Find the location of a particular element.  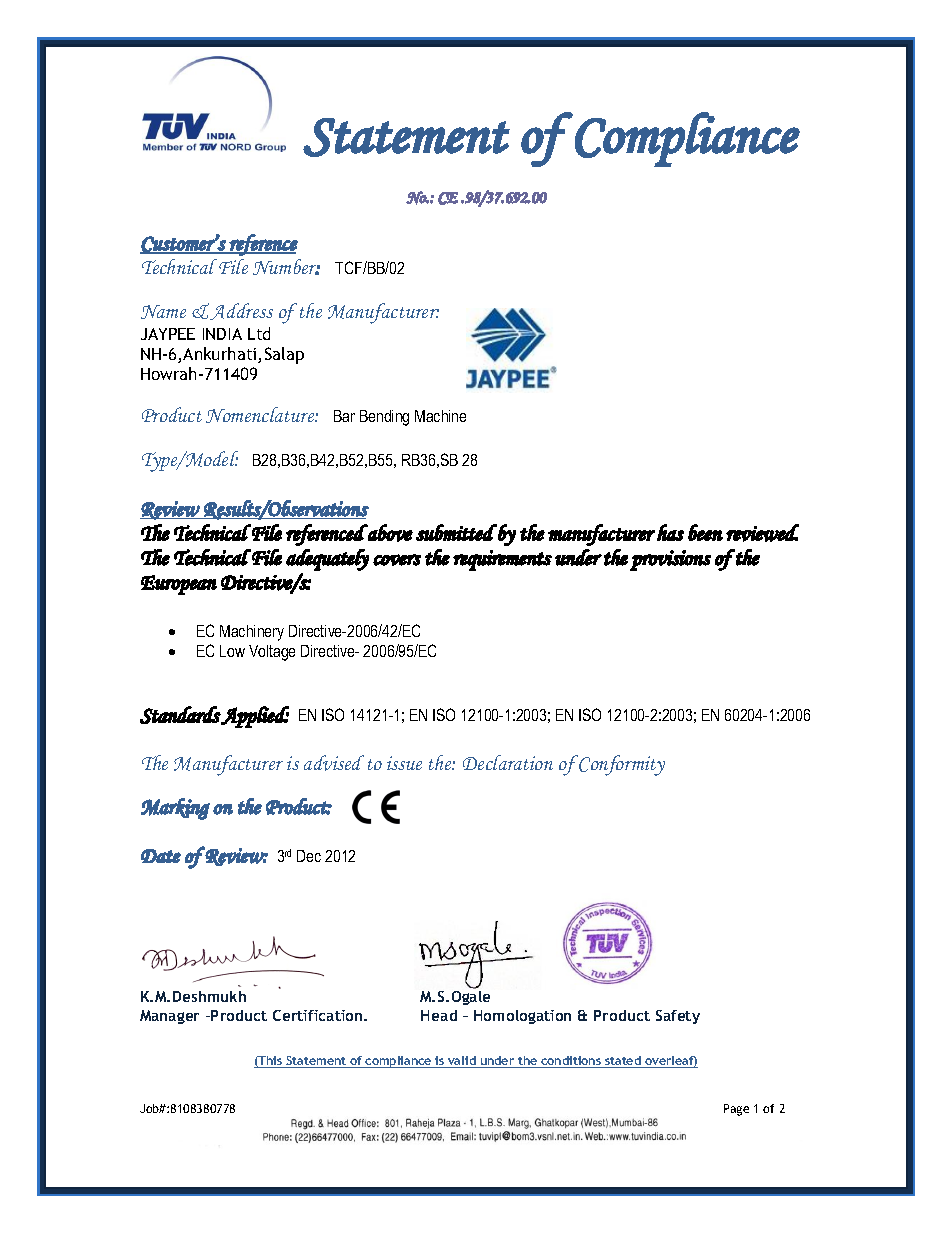

INDIA is located at coordinates (222, 334).
